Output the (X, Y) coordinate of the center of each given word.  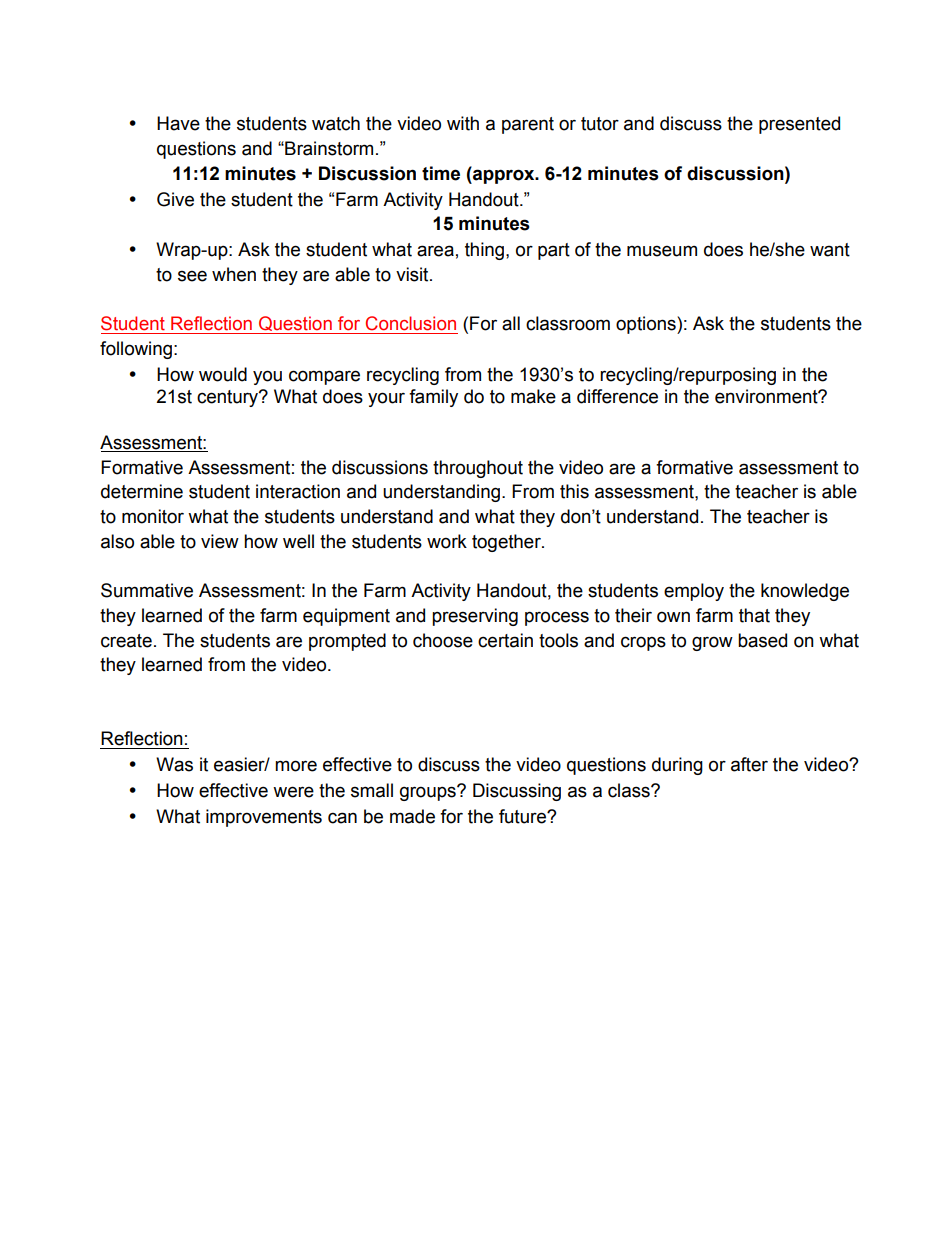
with (463, 123)
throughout (478, 469)
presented (799, 125)
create (126, 641)
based (762, 640)
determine (142, 491)
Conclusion (411, 323)
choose (443, 640)
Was (174, 764)
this (574, 491)
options (647, 325)
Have (178, 123)
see (192, 276)
